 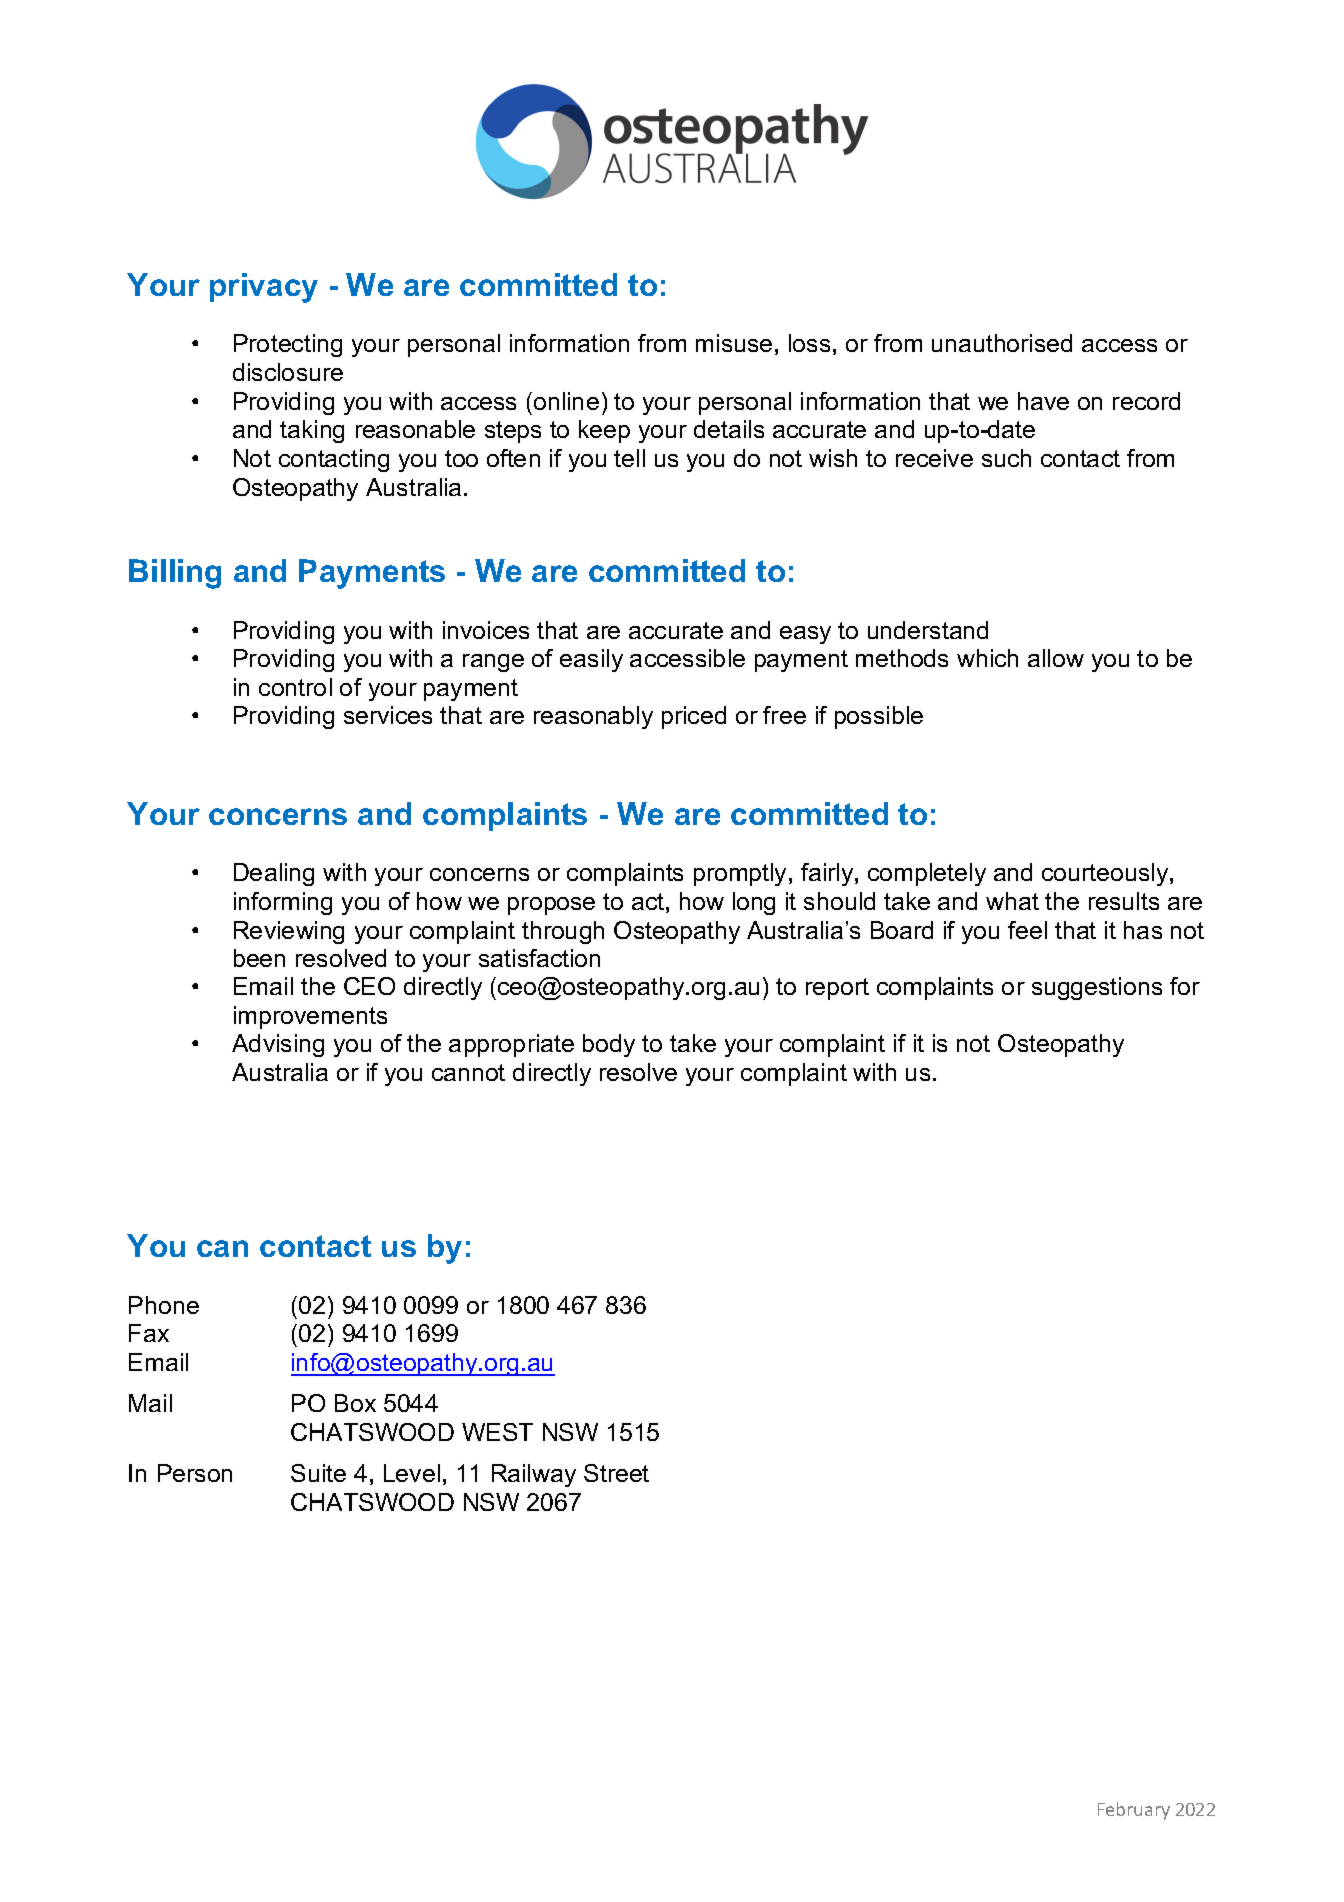 I want to click on unauthorised, so click(x=1002, y=343).
